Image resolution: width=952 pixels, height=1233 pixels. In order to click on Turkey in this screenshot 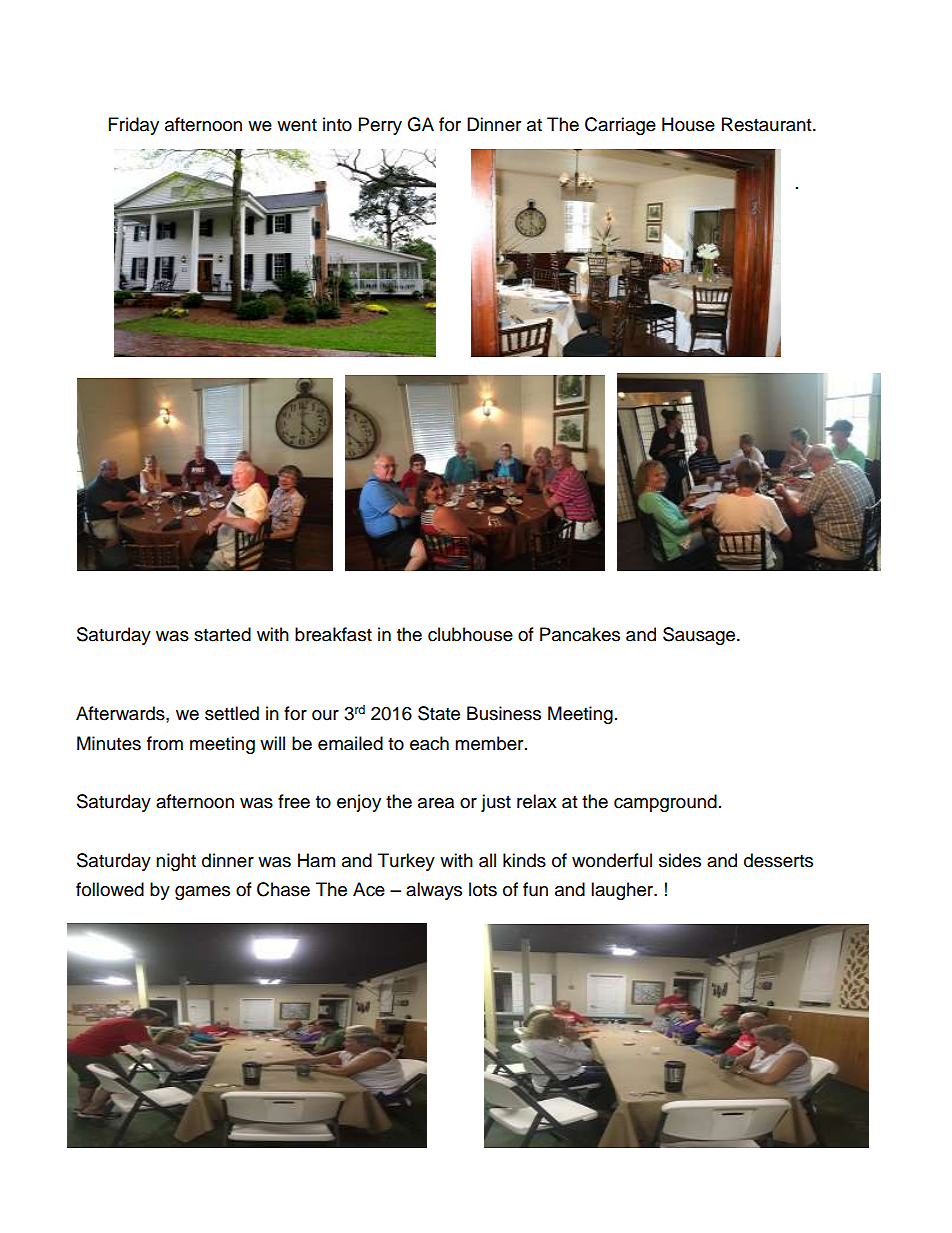, I will do `click(406, 862)`.
